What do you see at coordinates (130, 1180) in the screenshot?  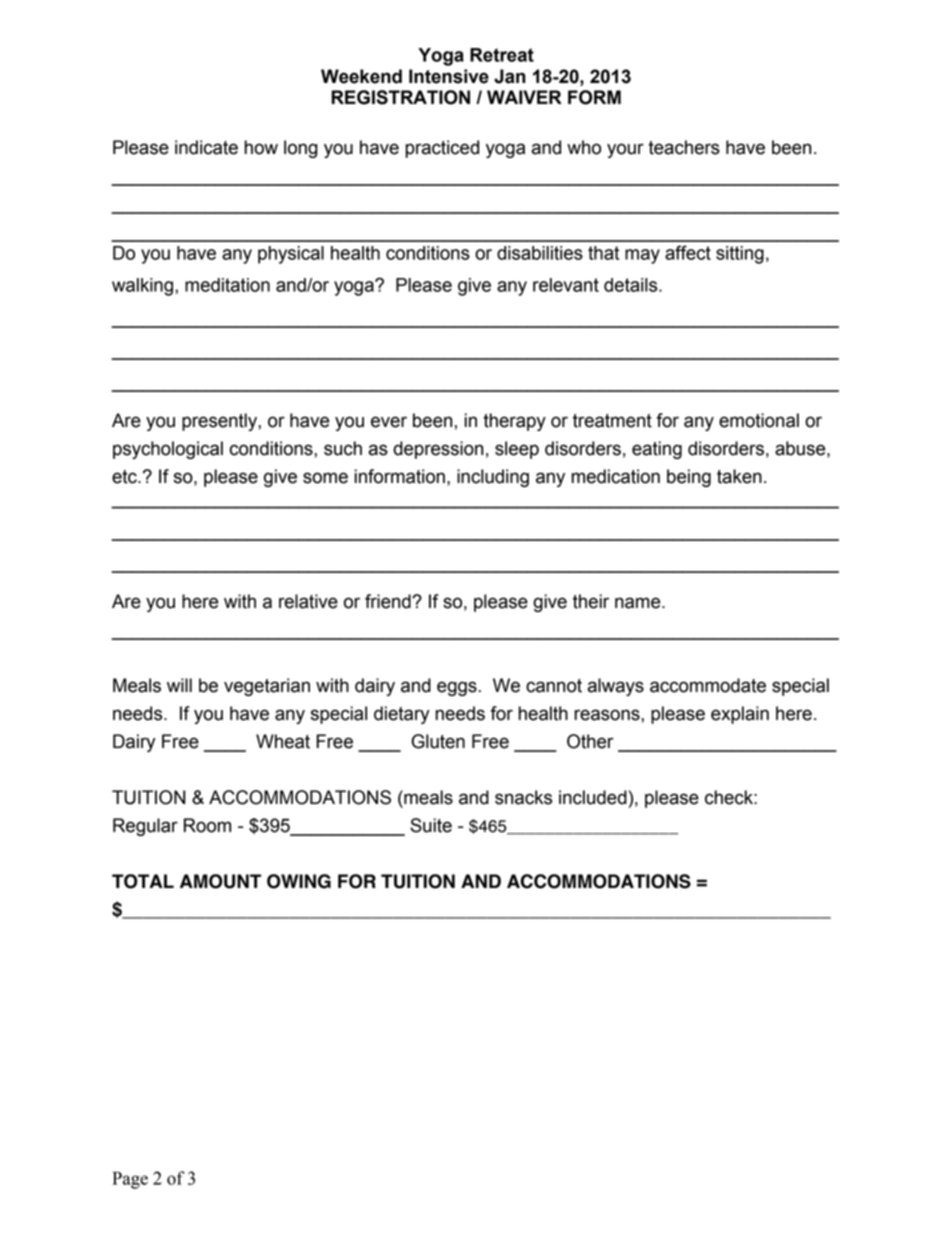 I see `Page` at bounding box center [130, 1180].
